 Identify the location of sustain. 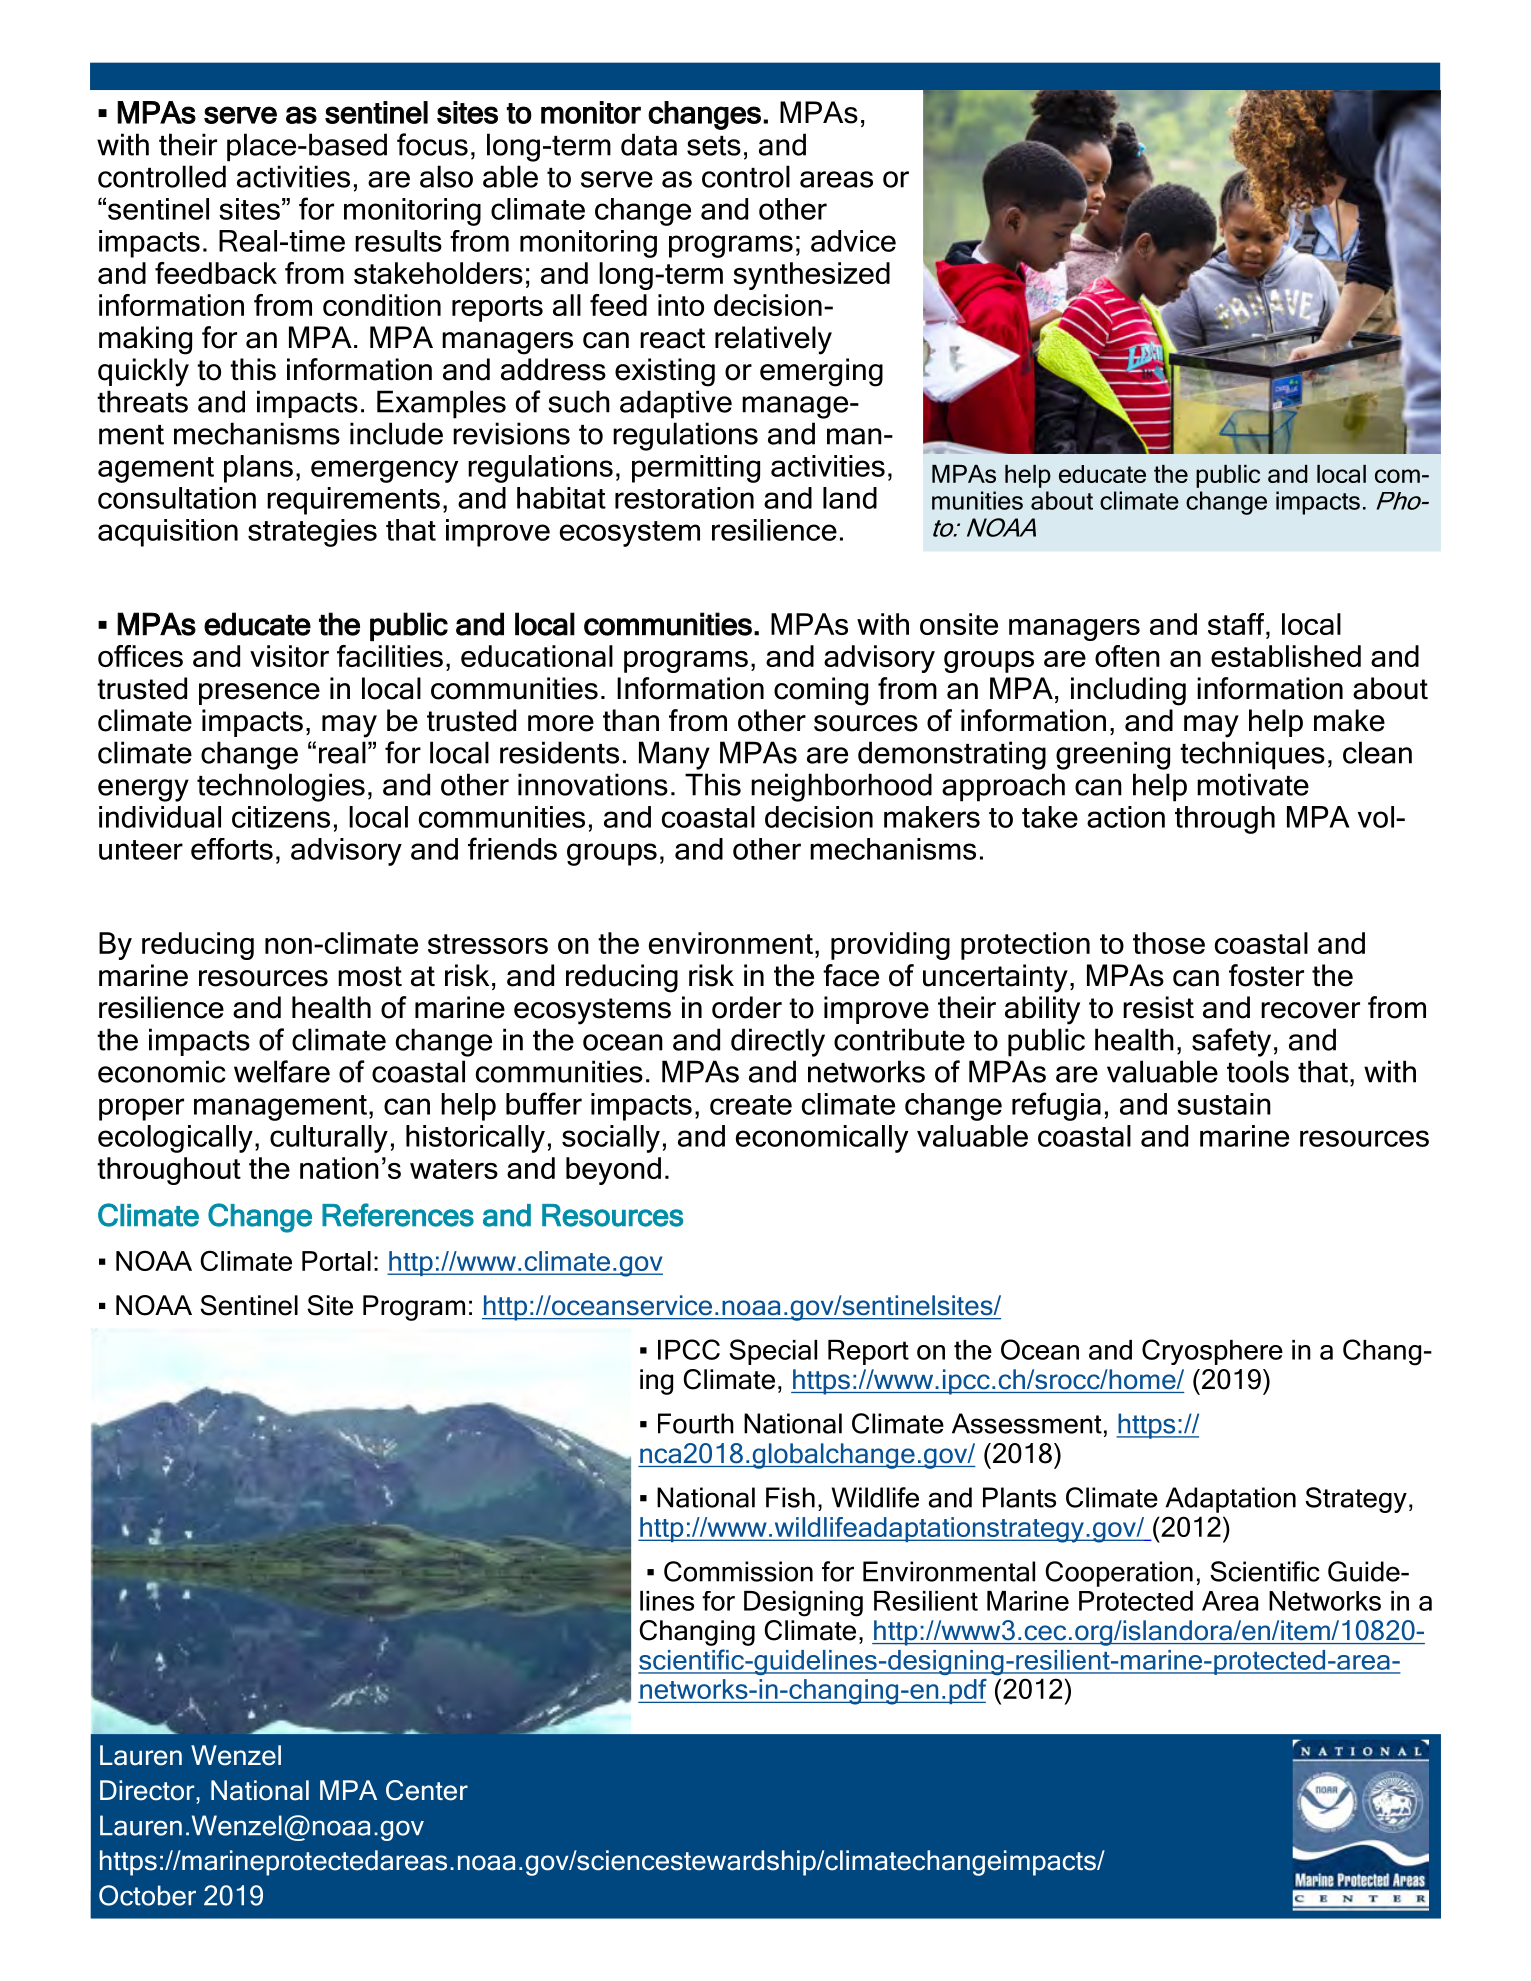
(1224, 1104).
